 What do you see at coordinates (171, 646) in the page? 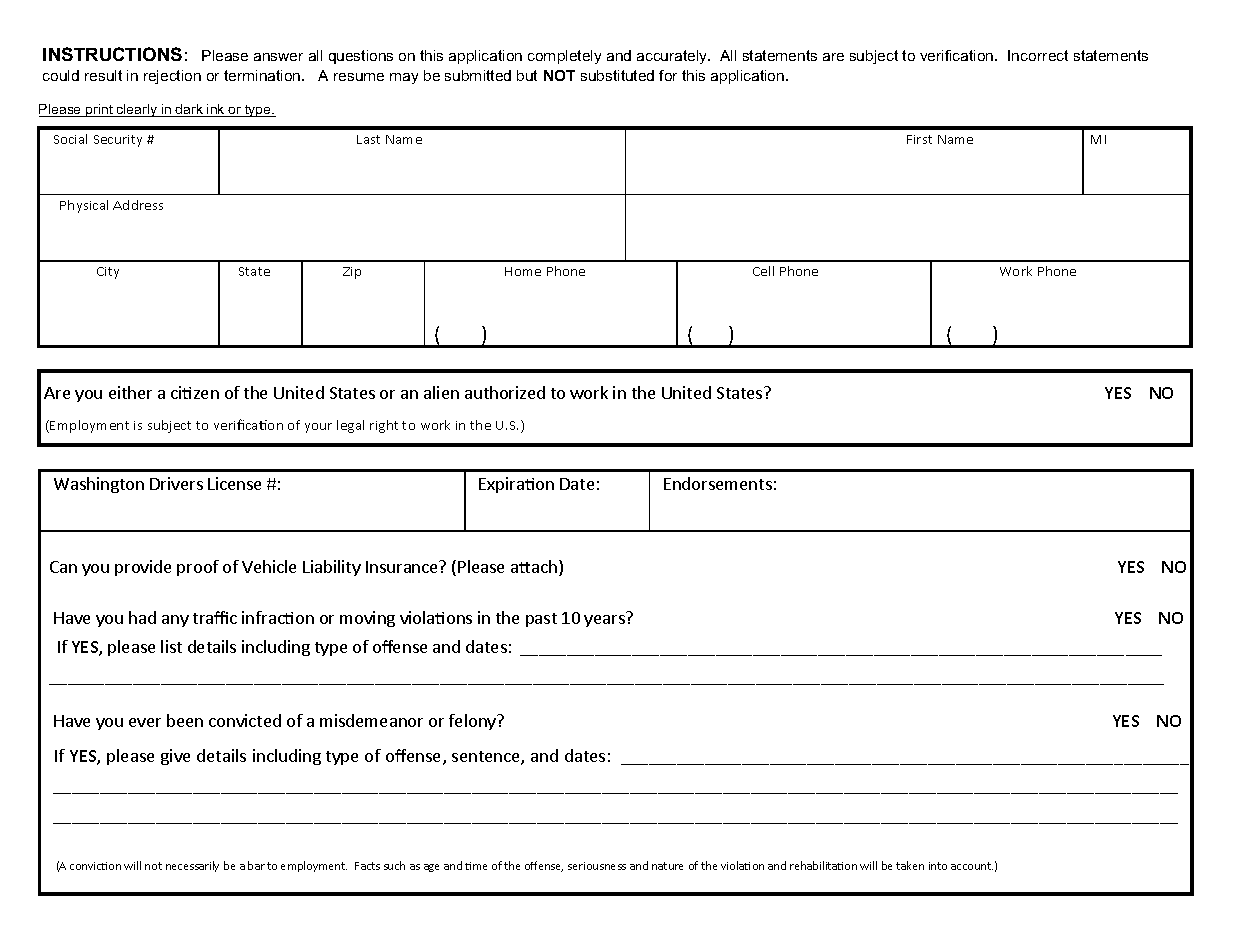
I see `list` at bounding box center [171, 646].
